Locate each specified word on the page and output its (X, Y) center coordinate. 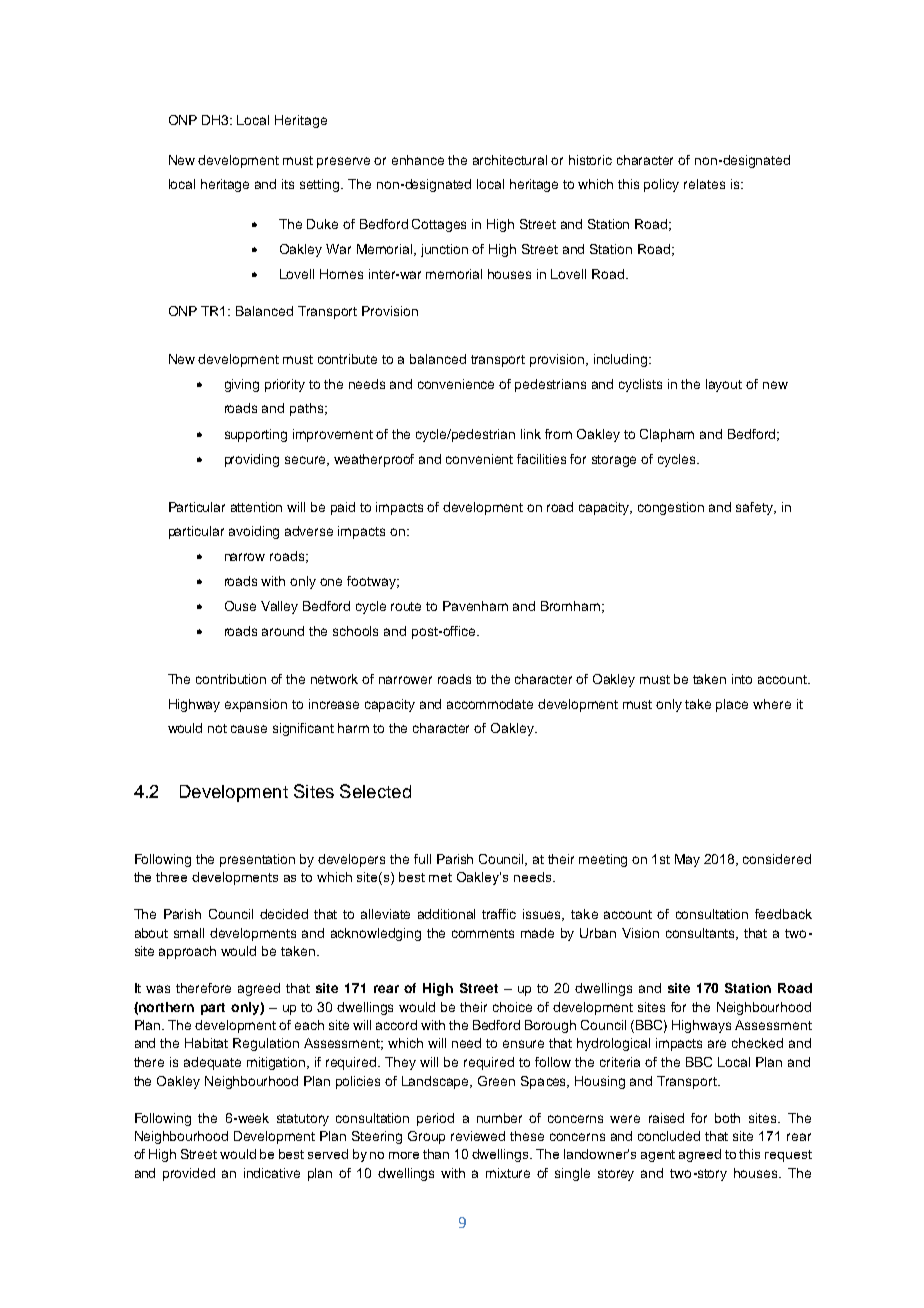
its (288, 184)
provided (189, 1174)
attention (256, 507)
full (422, 859)
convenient (479, 459)
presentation (257, 860)
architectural (510, 160)
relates (704, 184)
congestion (671, 508)
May (687, 860)
